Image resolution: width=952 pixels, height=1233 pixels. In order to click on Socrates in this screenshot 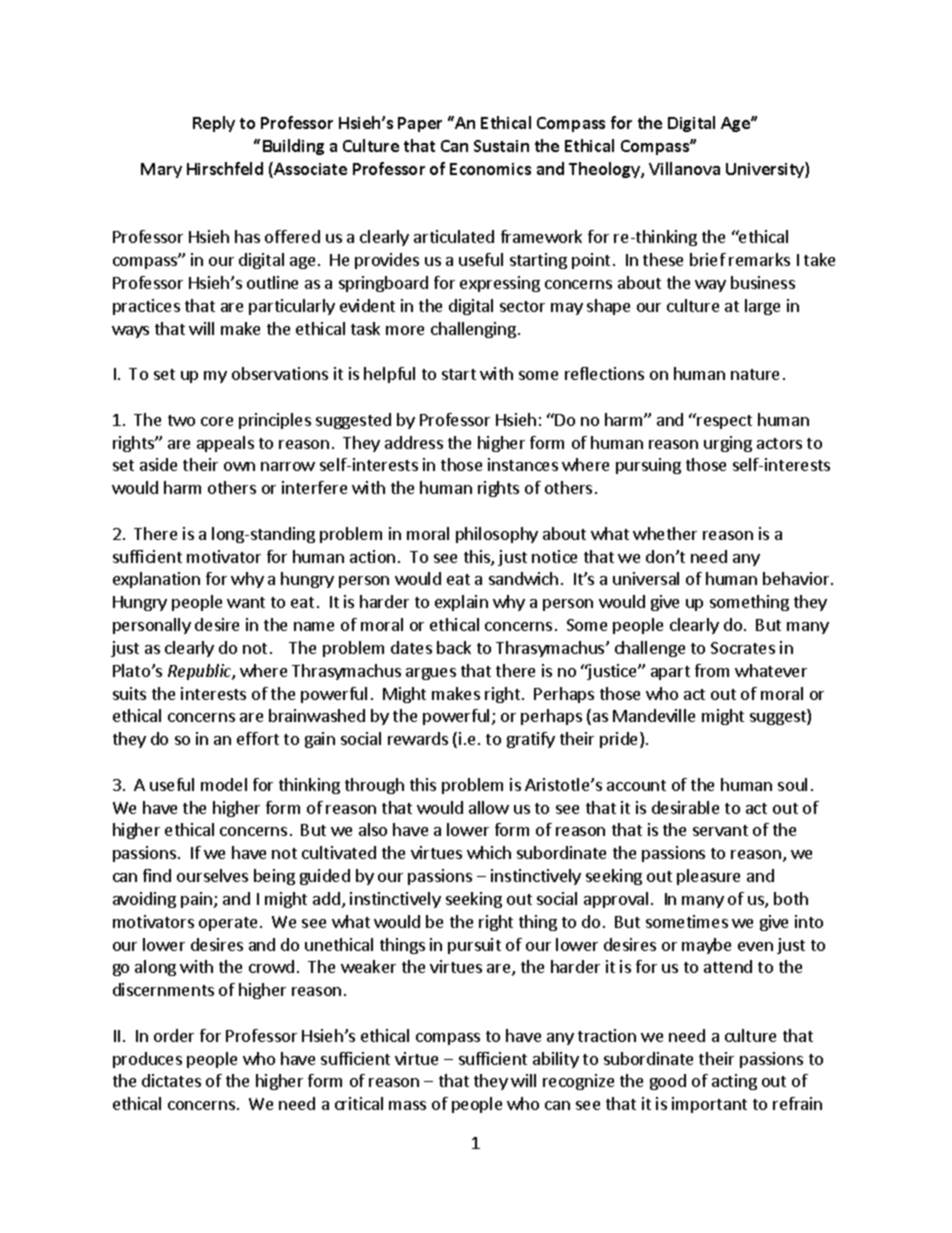, I will do `click(743, 648)`.
